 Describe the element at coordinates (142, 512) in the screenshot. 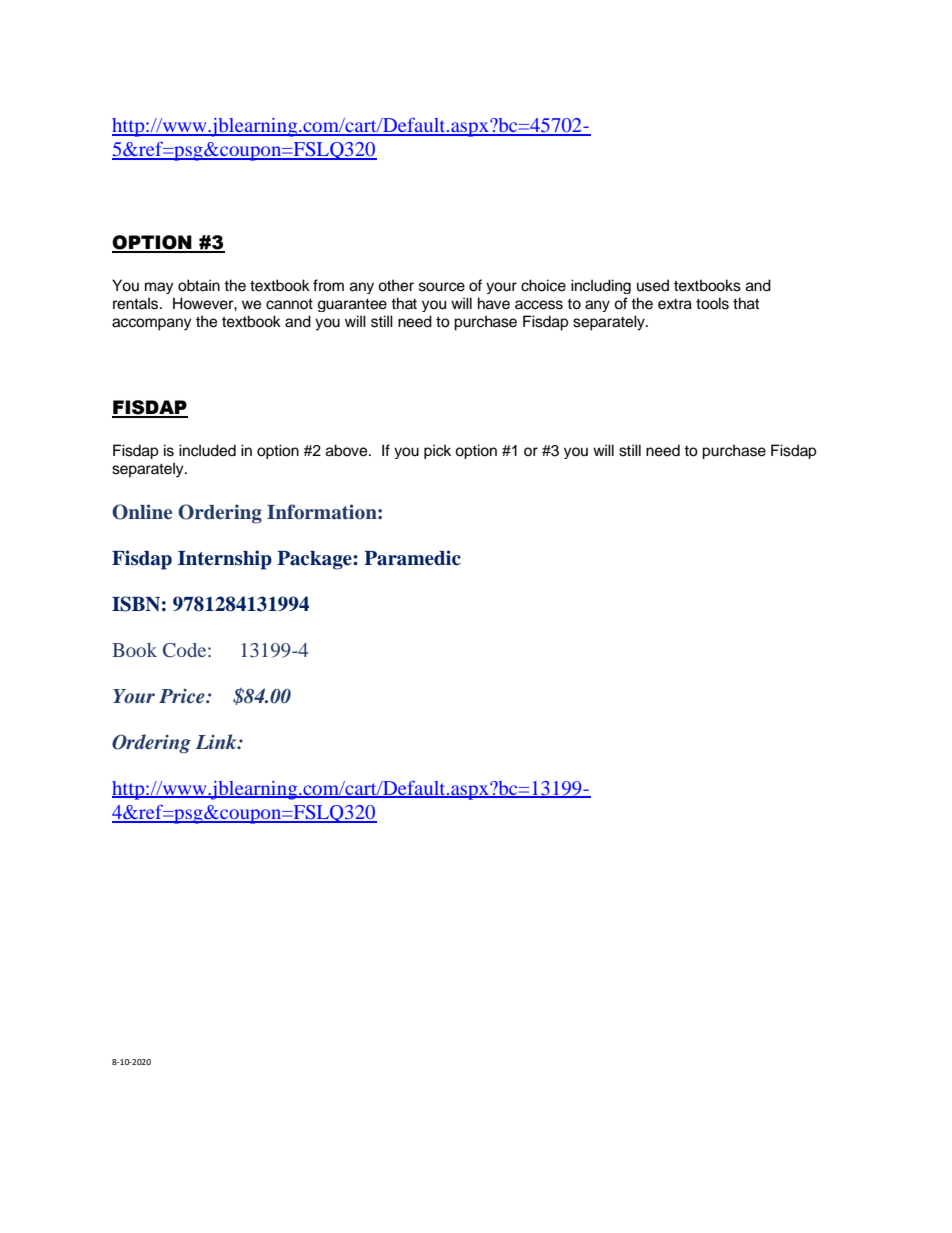

I see `Online` at that location.
